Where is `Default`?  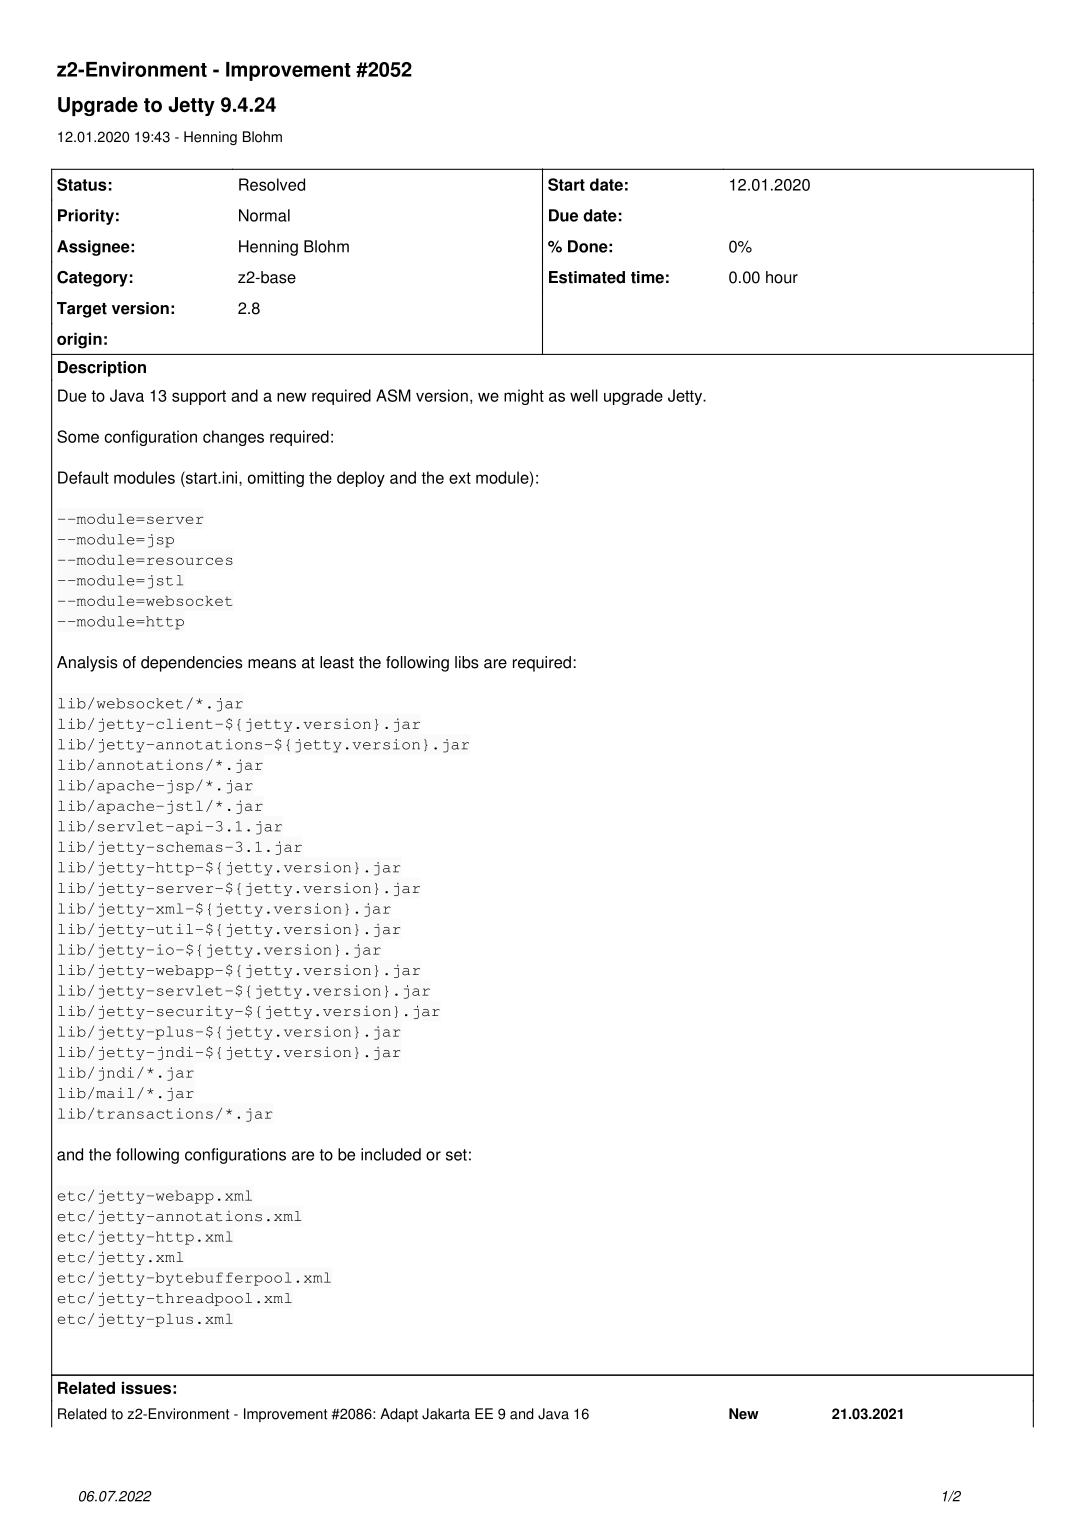 Default is located at coordinates (83, 477).
